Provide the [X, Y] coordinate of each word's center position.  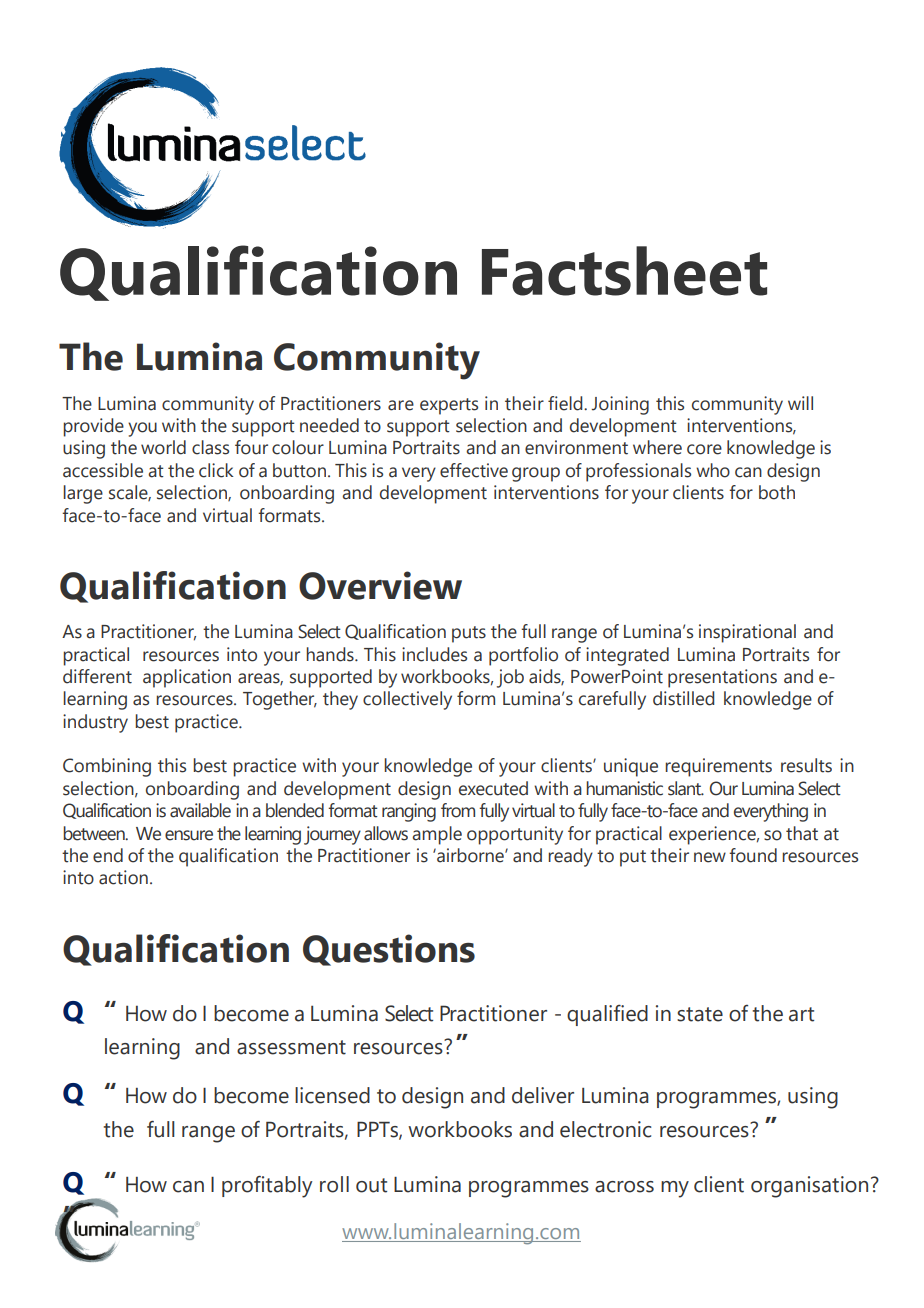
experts [449, 406]
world [163, 447]
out [371, 1185]
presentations [722, 678]
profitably [267, 1187]
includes [434, 654]
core [704, 449]
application [187, 678]
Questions [389, 950]
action [123, 877]
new [710, 857]
